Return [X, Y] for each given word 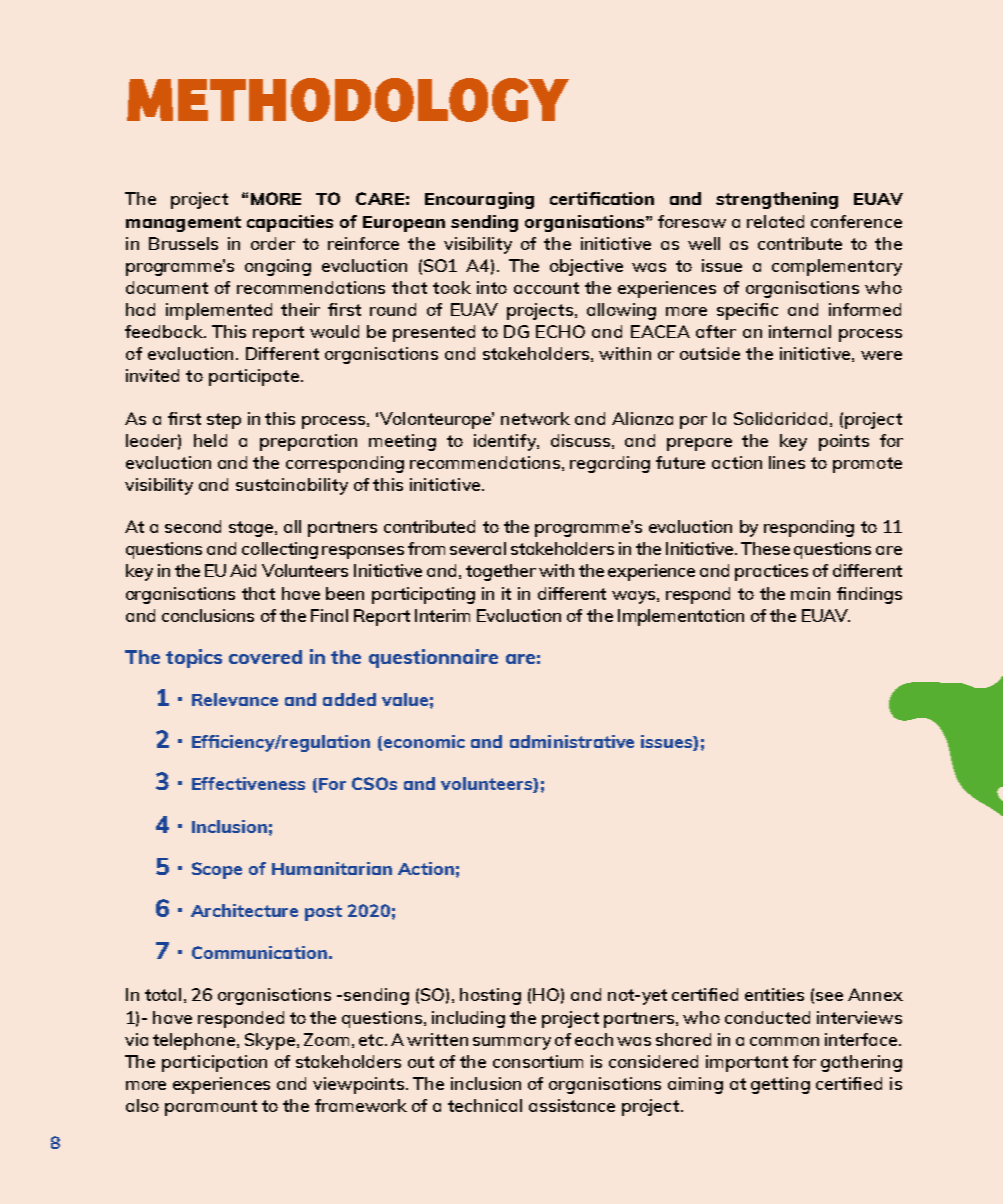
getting [780, 1085]
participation [214, 1063]
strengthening [777, 200]
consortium [538, 1061]
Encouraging [479, 200]
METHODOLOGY [348, 100]
